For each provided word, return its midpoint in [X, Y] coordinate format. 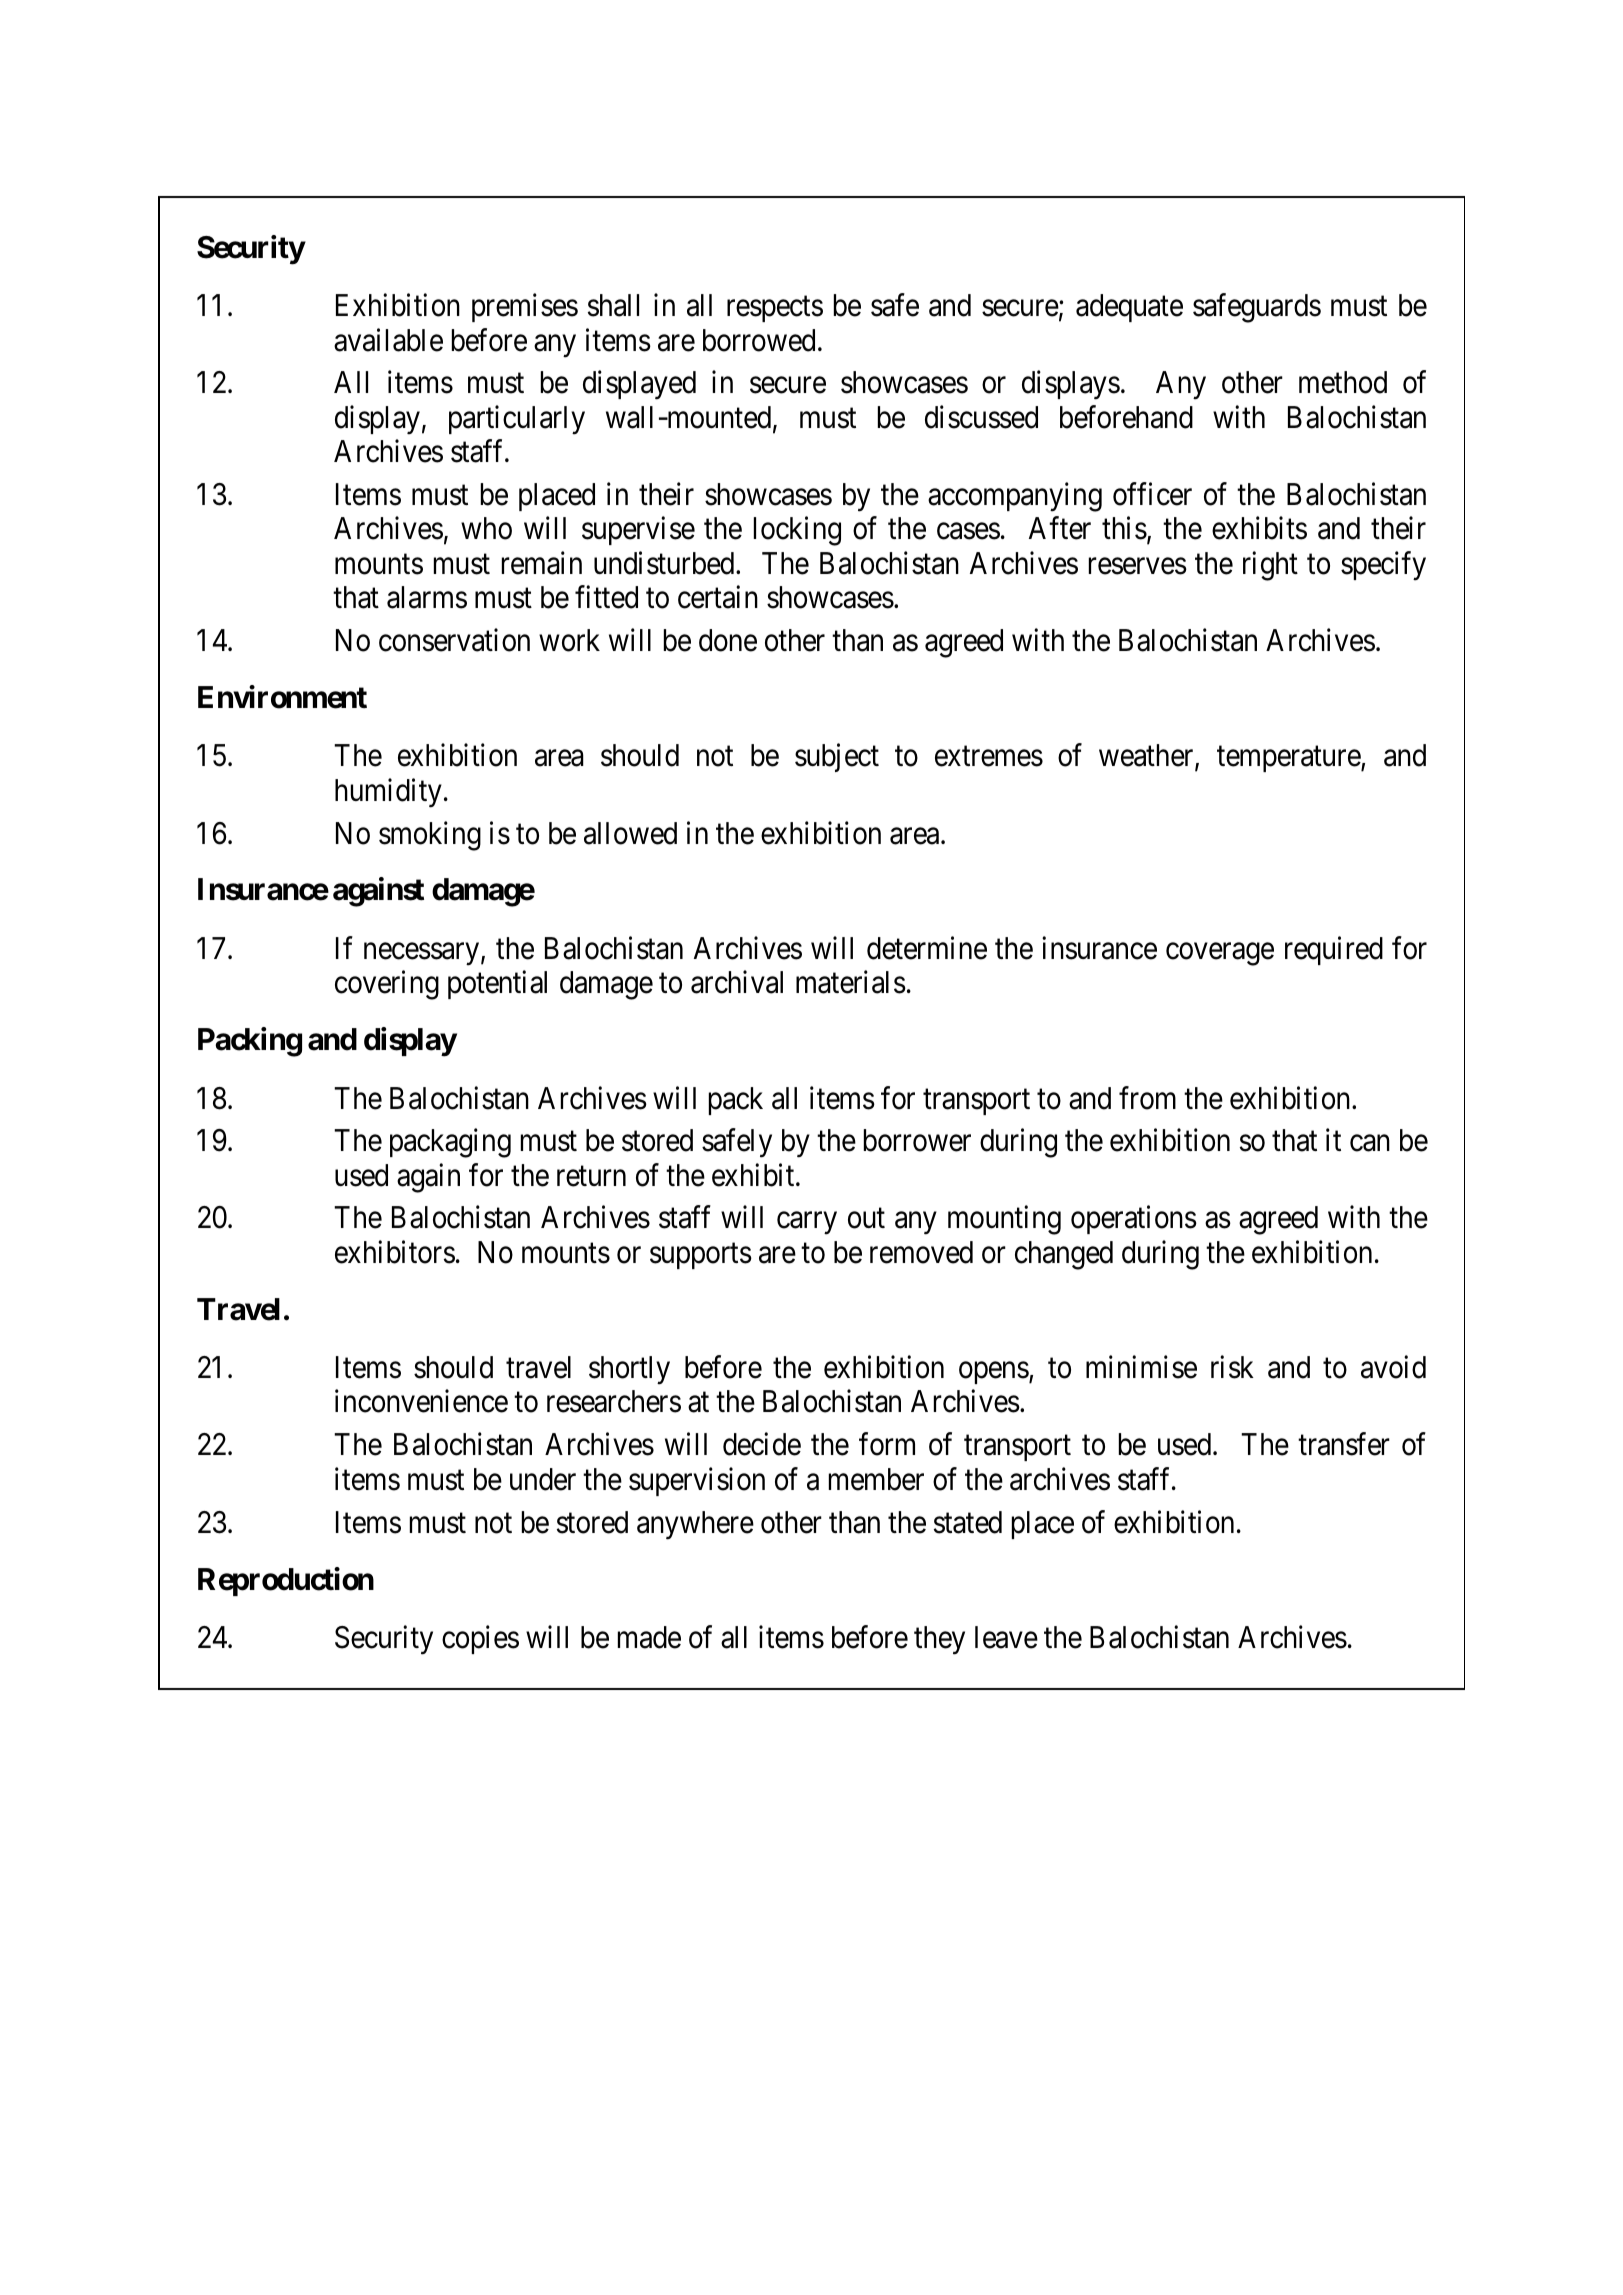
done [728, 640]
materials [851, 982]
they [939, 1640]
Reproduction [286, 1581]
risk [1232, 1367]
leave [1006, 1637]
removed [921, 1252]
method [1343, 382]
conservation [454, 640]
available [388, 340]
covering [387, 985]
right [1270, 566]
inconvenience [421, 1401]
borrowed [759, 340]
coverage [1220, 954]
